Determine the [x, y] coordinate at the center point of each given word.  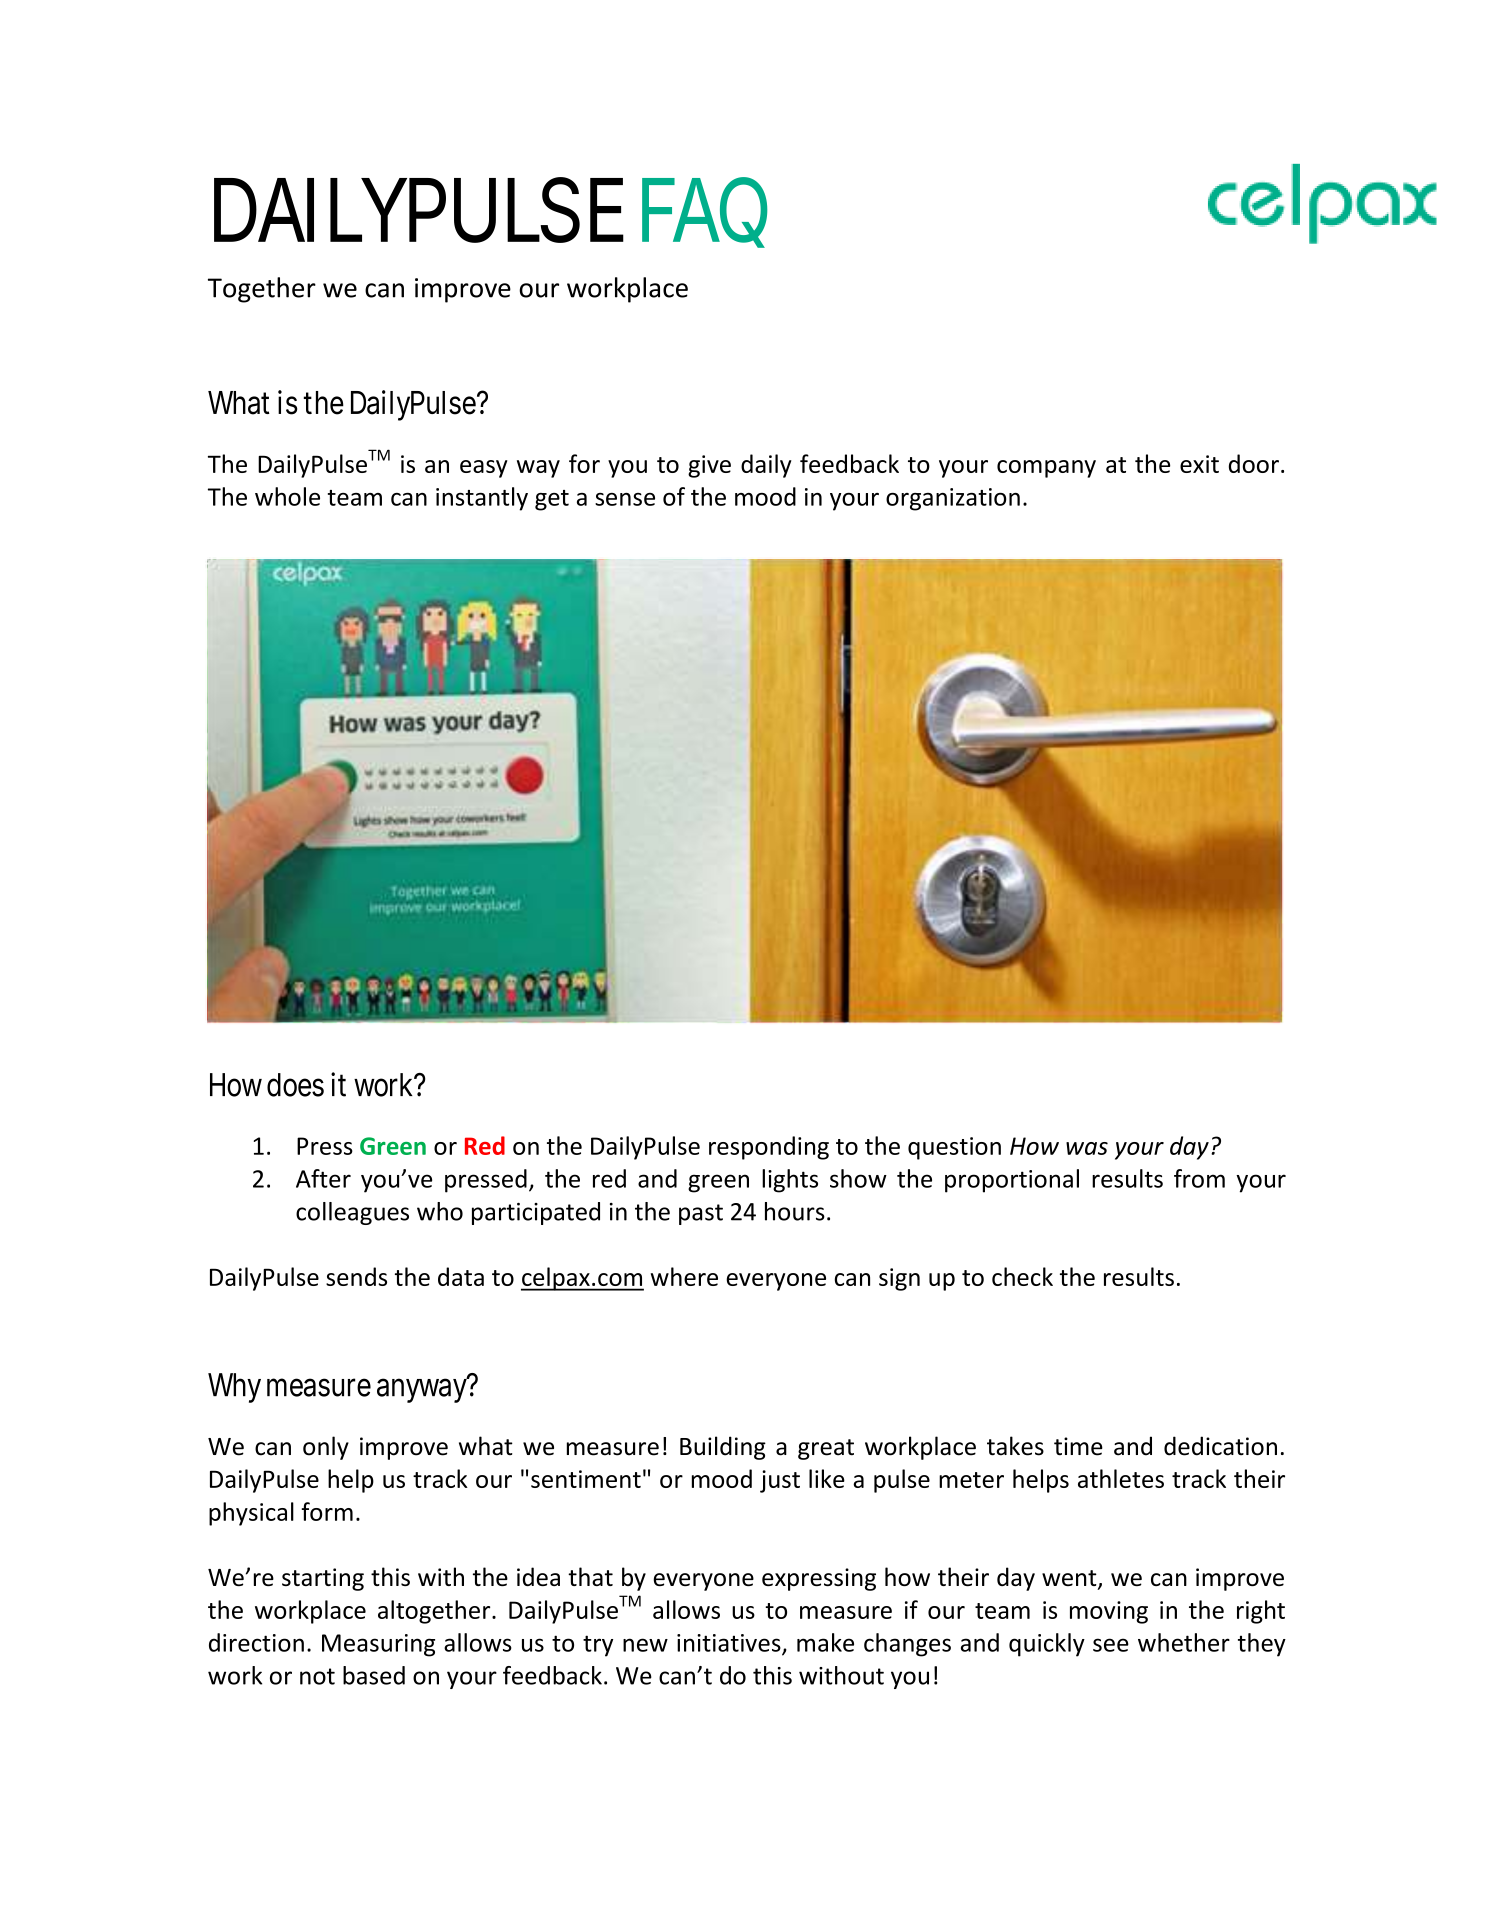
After [323, 1178]
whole [287, 496]
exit [1199, 464]
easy [484, 469]
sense [625, 499]
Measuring [378, 1645]
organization [953, 499]
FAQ [704, 211]
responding [769, 1148]
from [1199, 1178]
